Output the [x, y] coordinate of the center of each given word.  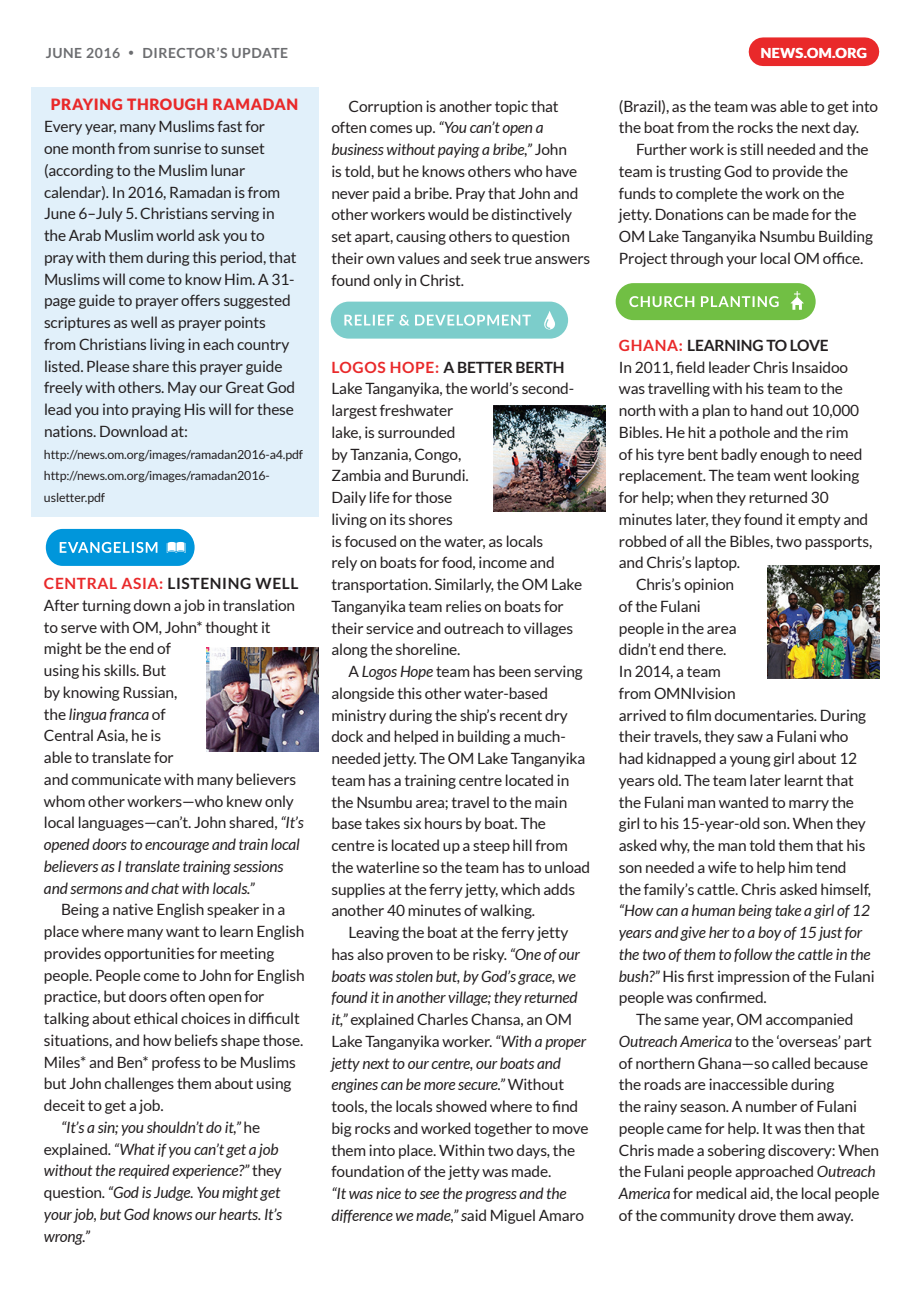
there [706, 649]
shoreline [427, 649]
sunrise [177, 148]
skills [121, 670]
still [751, 149]
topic [511, 107]
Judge [173, 1193]
